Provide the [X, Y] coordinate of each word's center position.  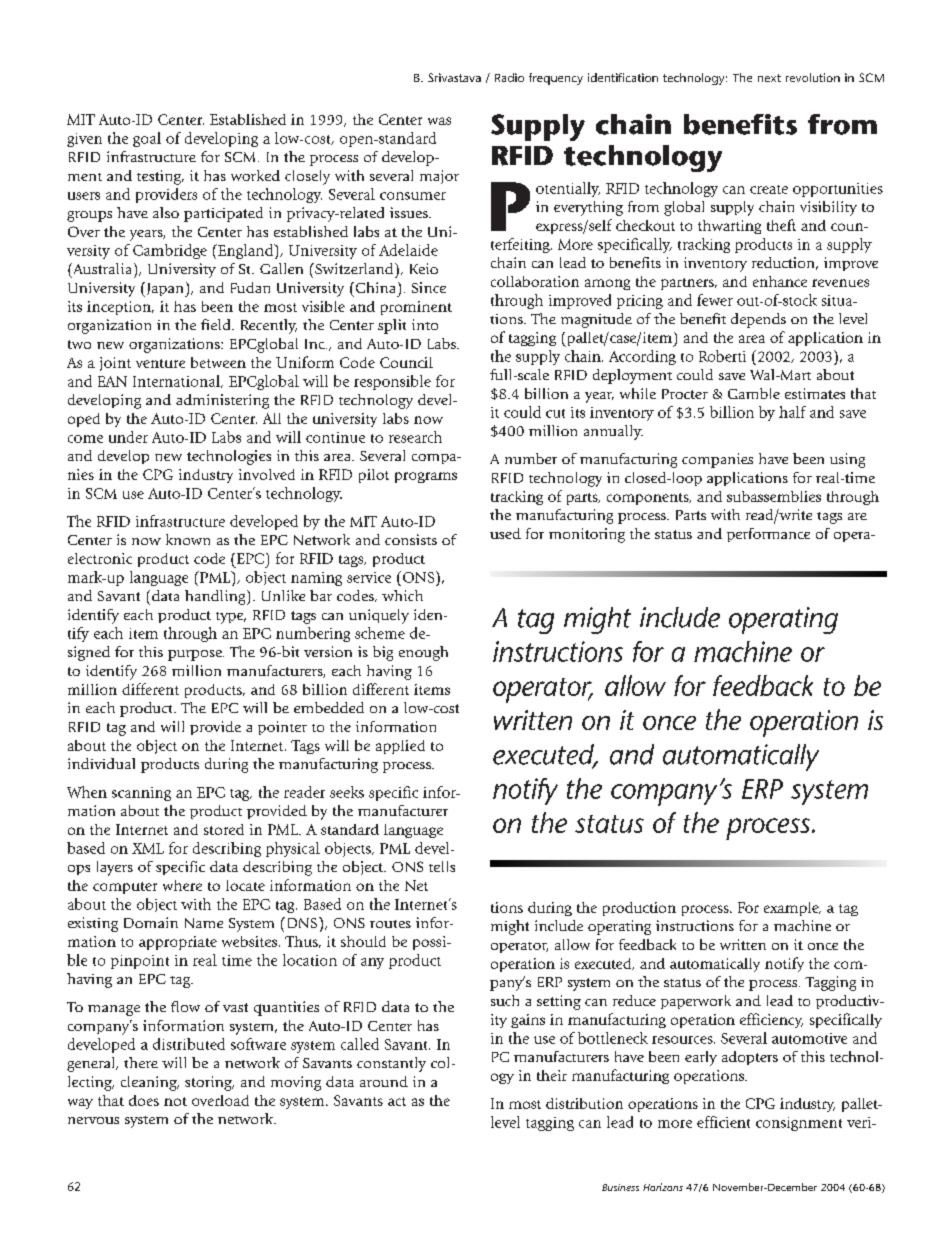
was [439, 121]
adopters [750, 1058]
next [769, 78]
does [144, 1100]
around [384, 1081]
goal [147, 139]
